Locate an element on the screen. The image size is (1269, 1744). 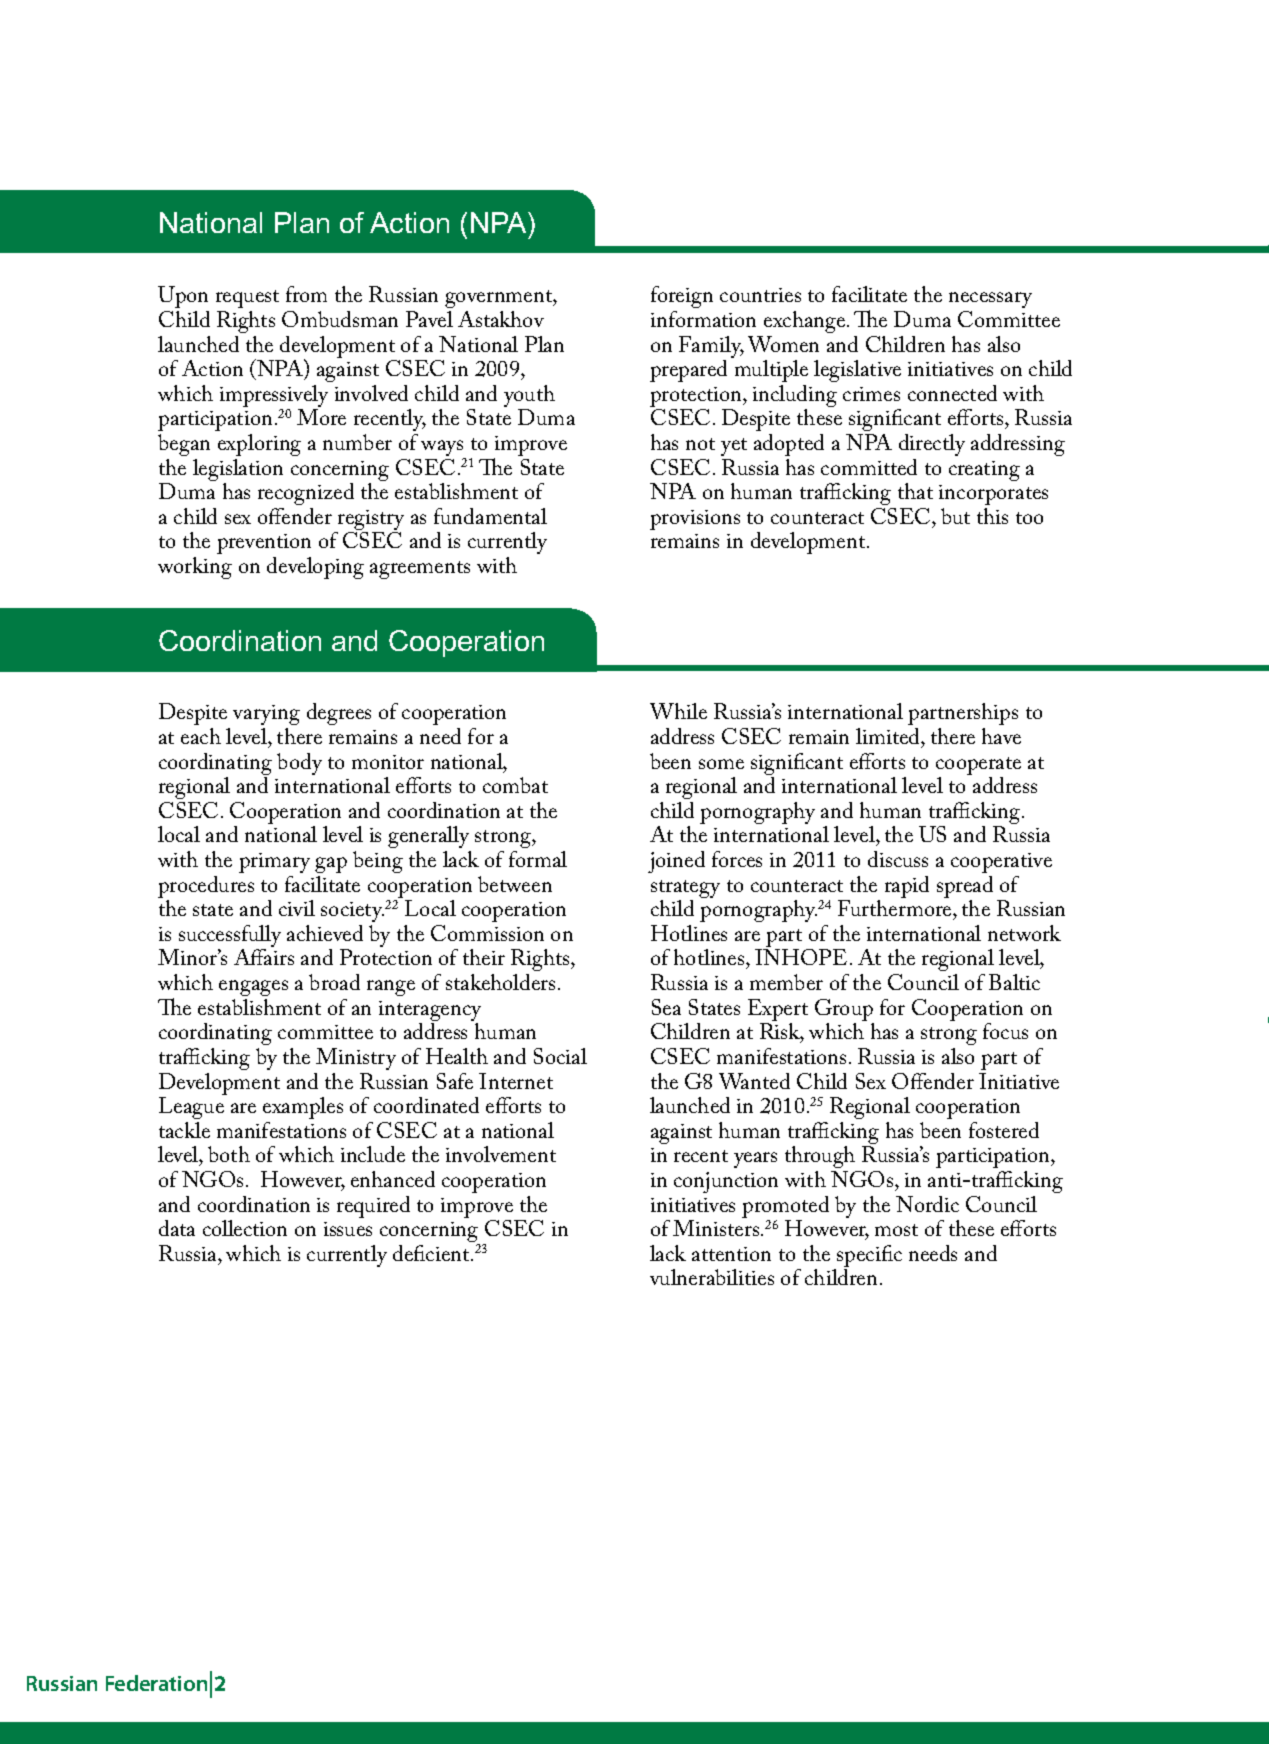
but is located at coordinates (955, 516).
